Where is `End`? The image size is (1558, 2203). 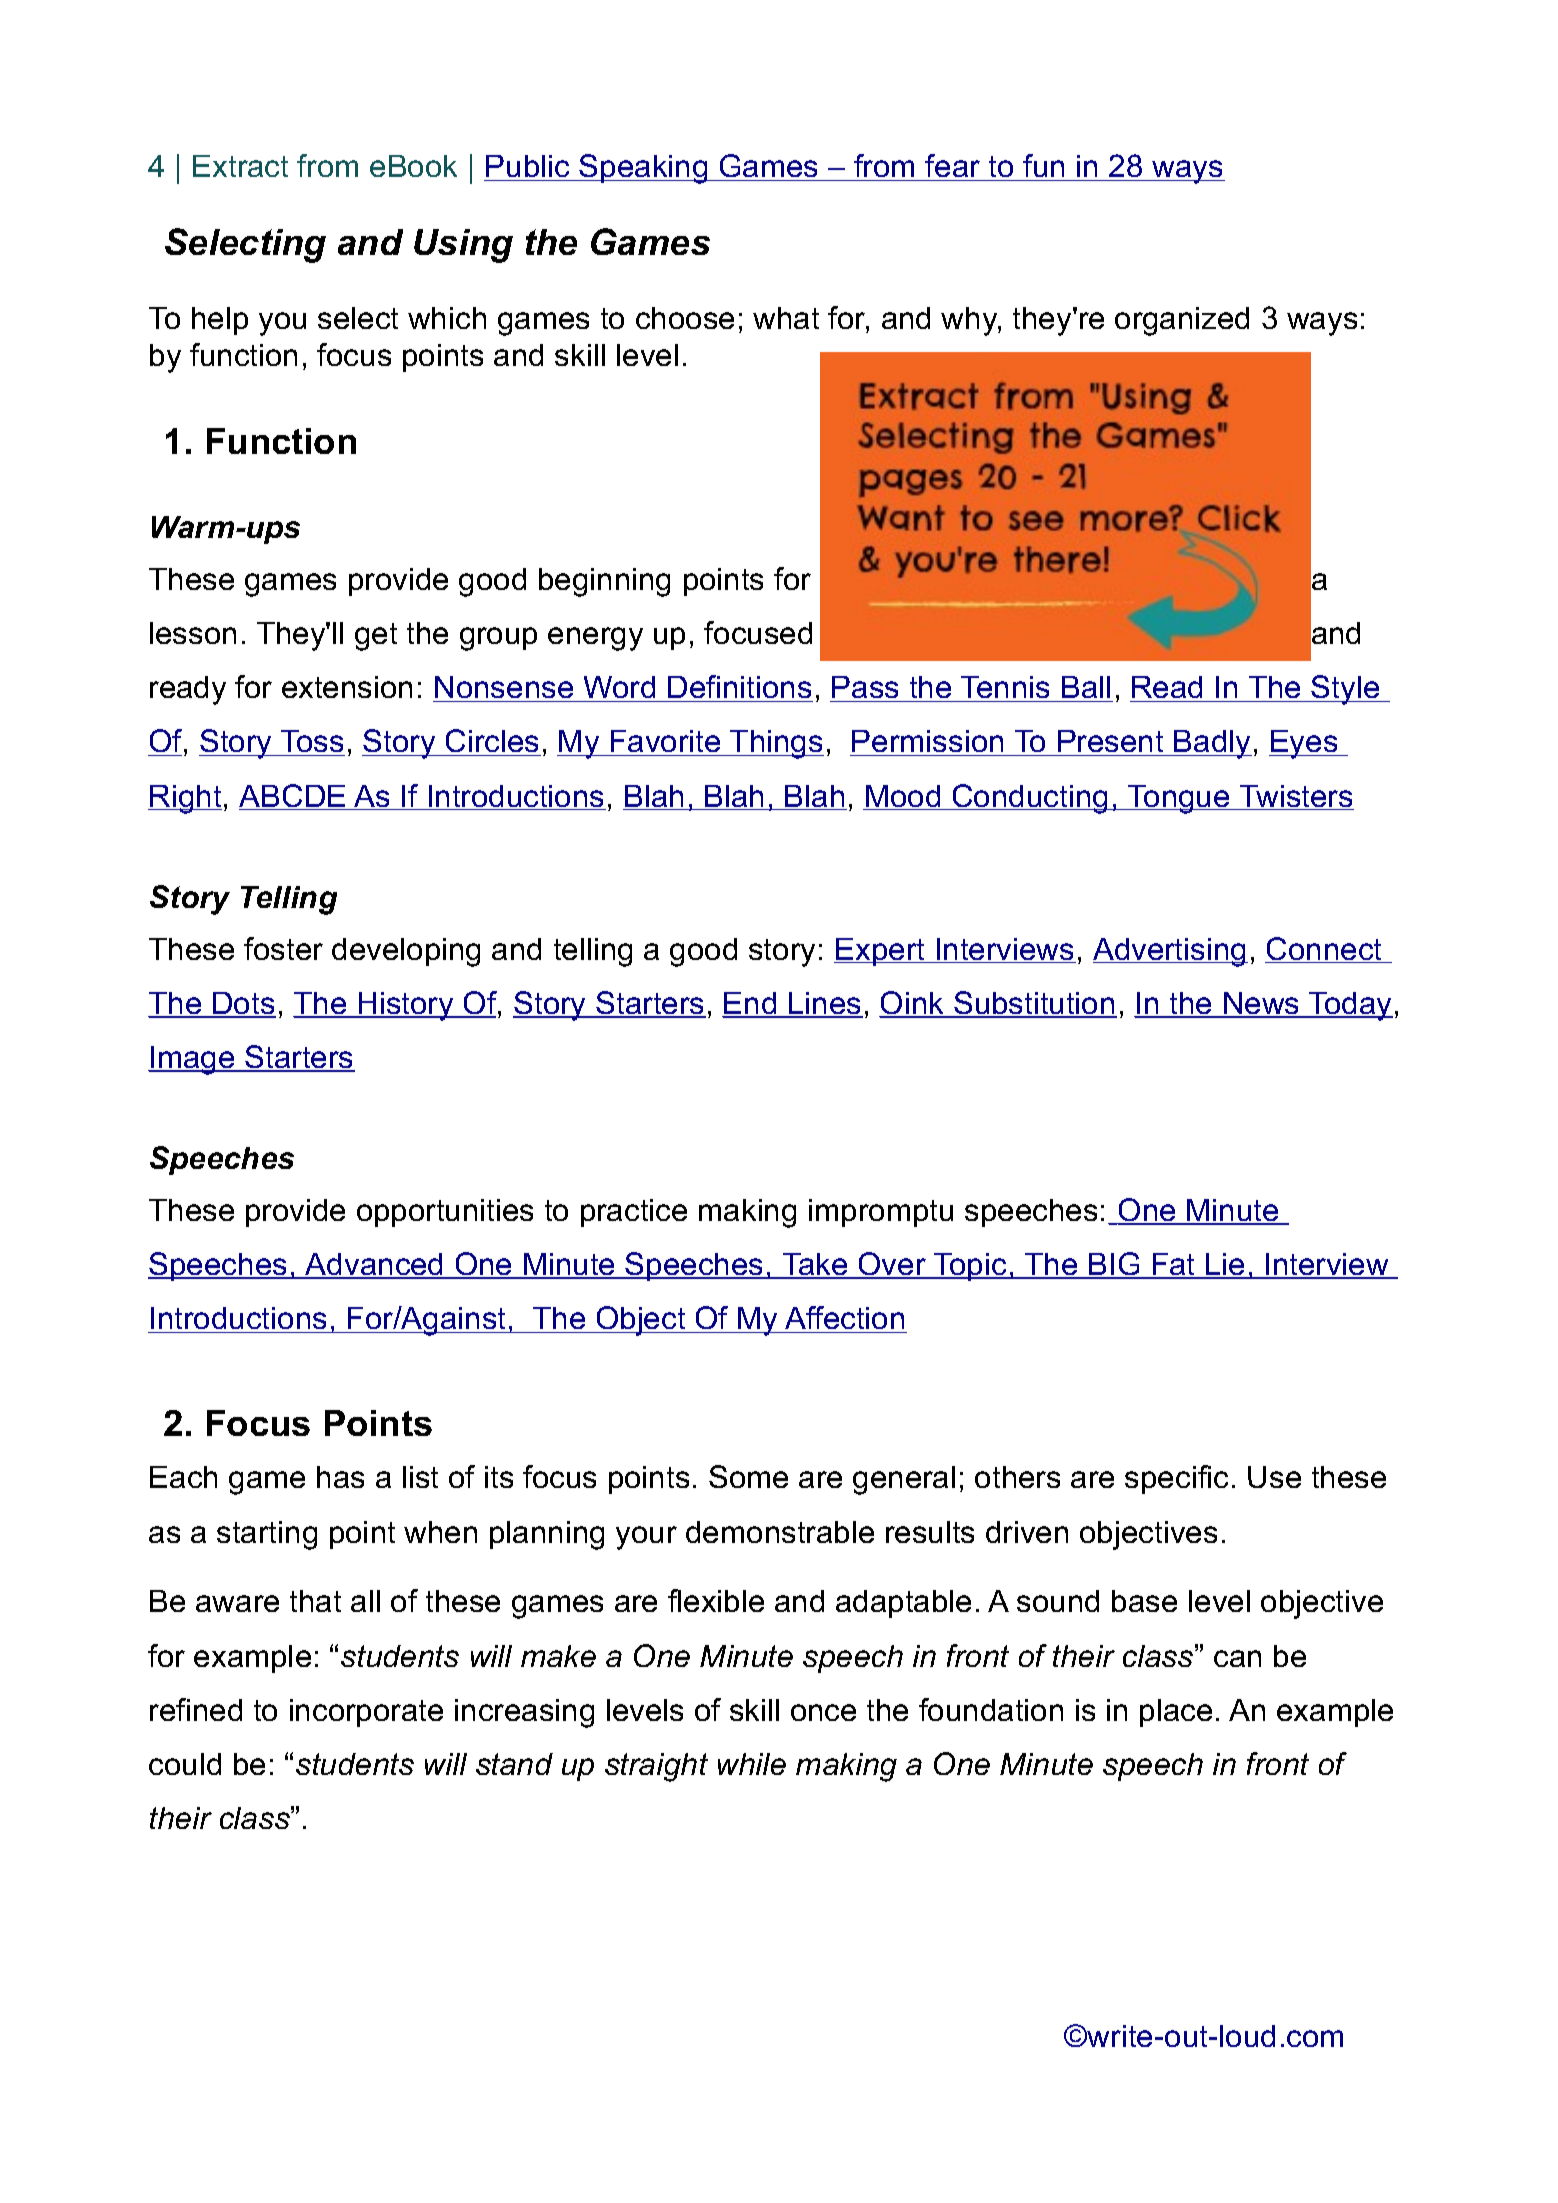 End is located at coordinates (751, 1004).
